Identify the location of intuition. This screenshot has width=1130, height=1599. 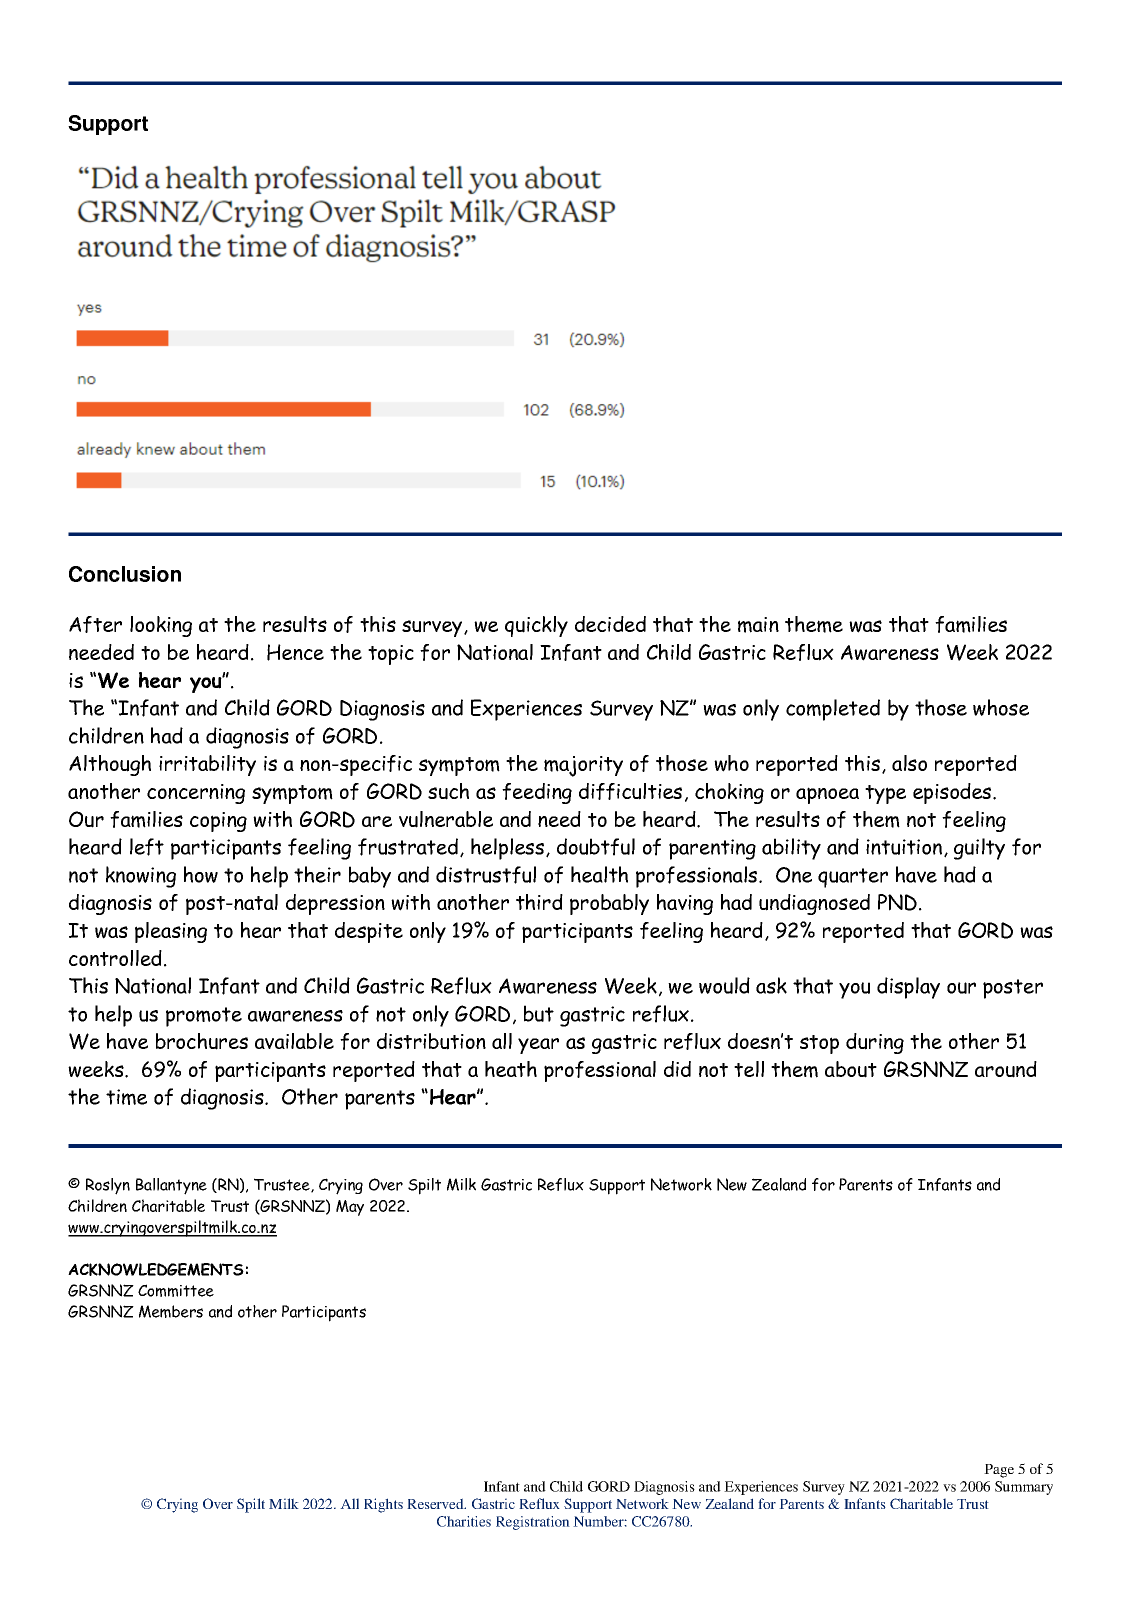
(904, 847).
